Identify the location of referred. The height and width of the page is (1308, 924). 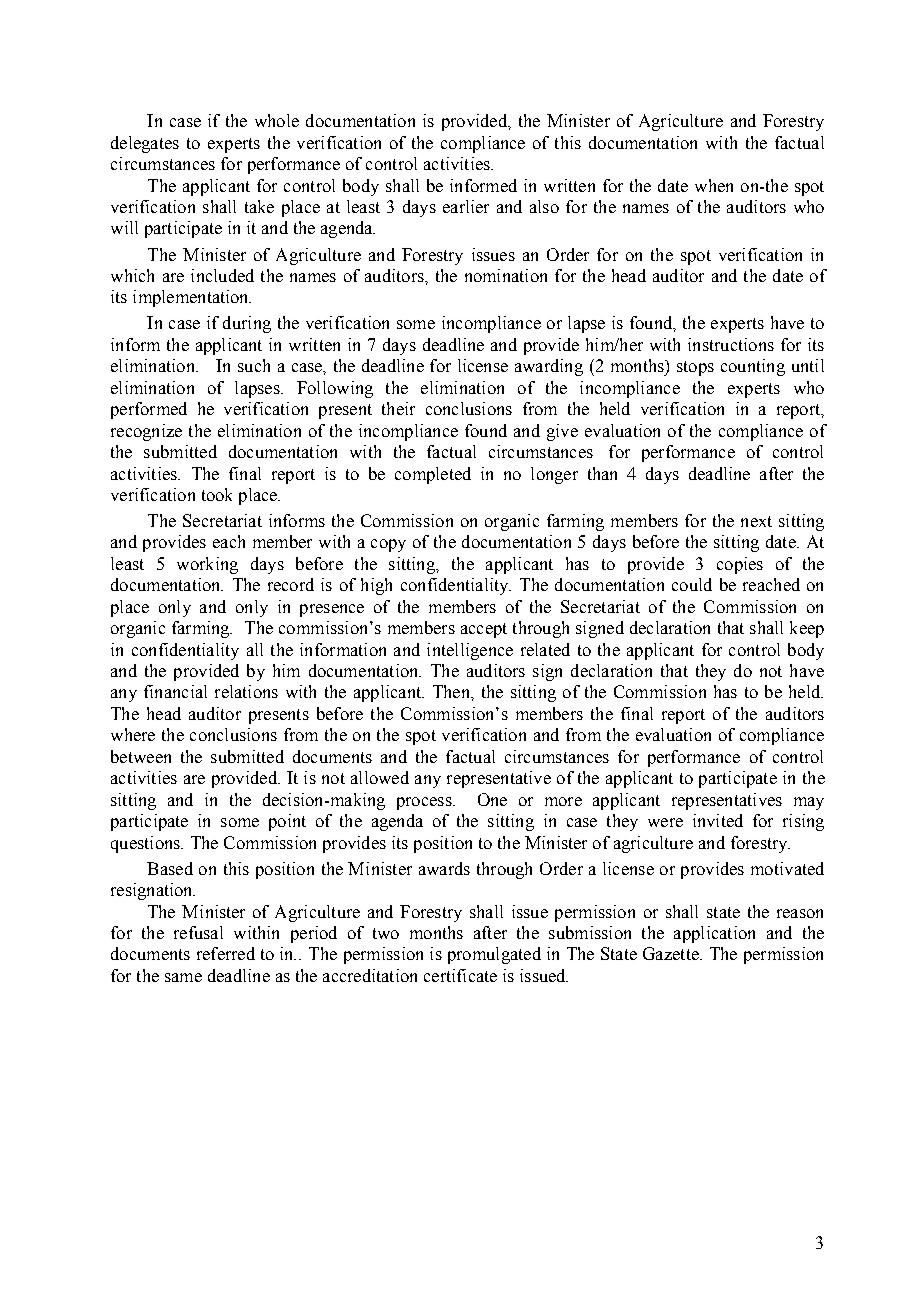
(226, 953).
